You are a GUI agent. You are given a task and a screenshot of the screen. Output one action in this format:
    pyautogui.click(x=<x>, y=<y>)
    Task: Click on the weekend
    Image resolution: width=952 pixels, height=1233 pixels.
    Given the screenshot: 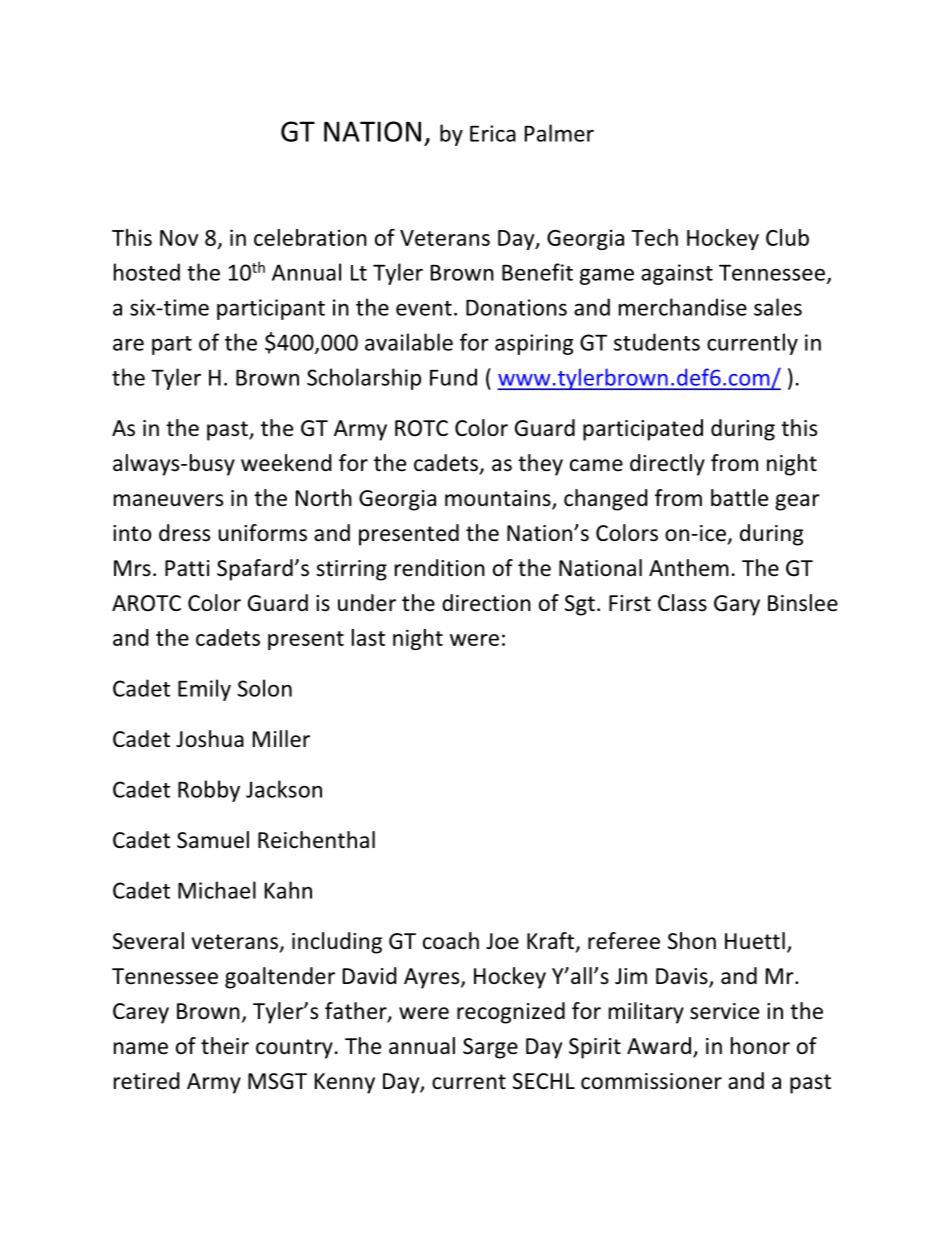 What is the action you would take?
    pyautogui.click(x=286, y=463)
